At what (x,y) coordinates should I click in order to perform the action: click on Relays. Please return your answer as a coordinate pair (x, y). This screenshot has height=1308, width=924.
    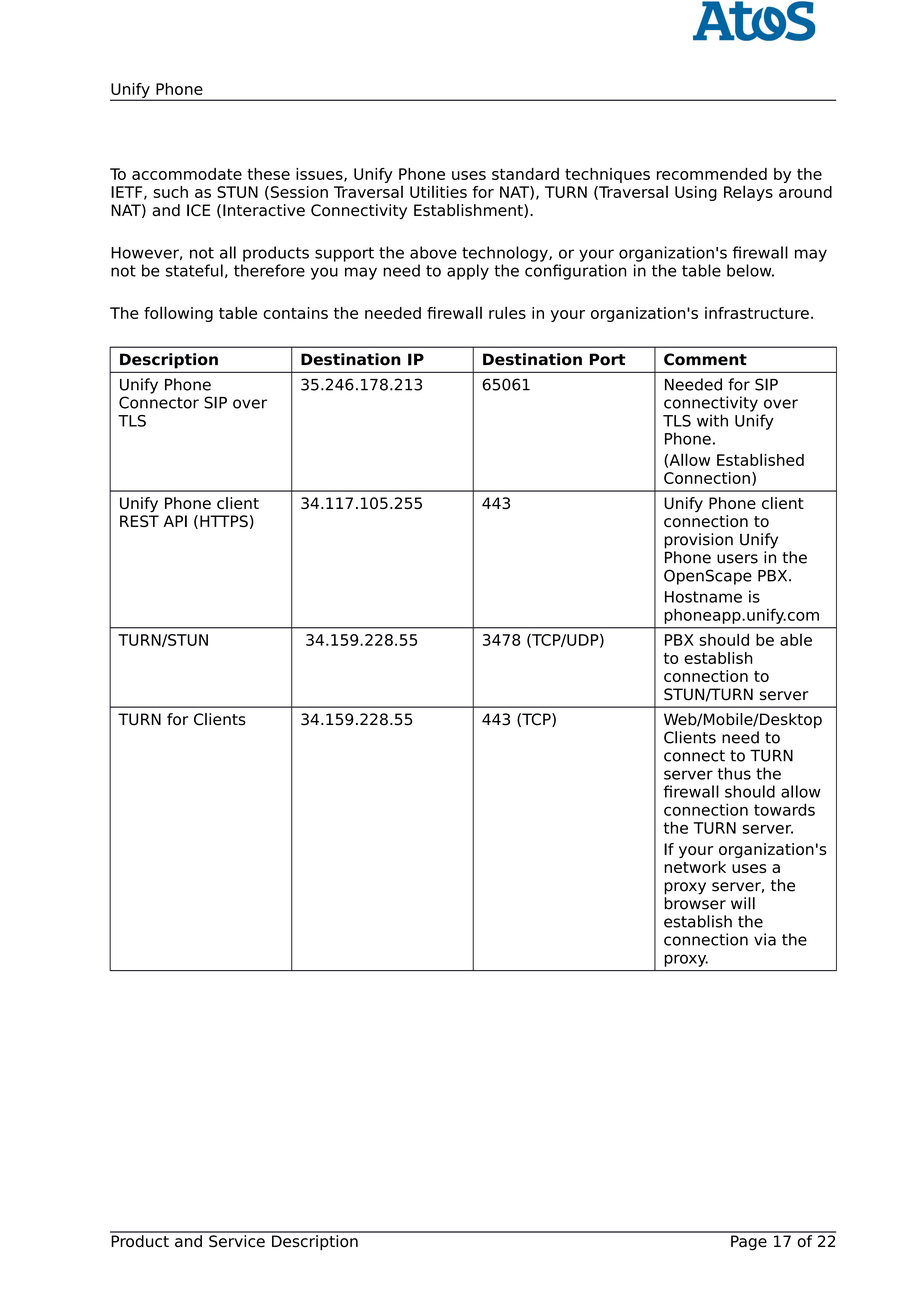
    Looking at the image, I should click on (748, 193).
